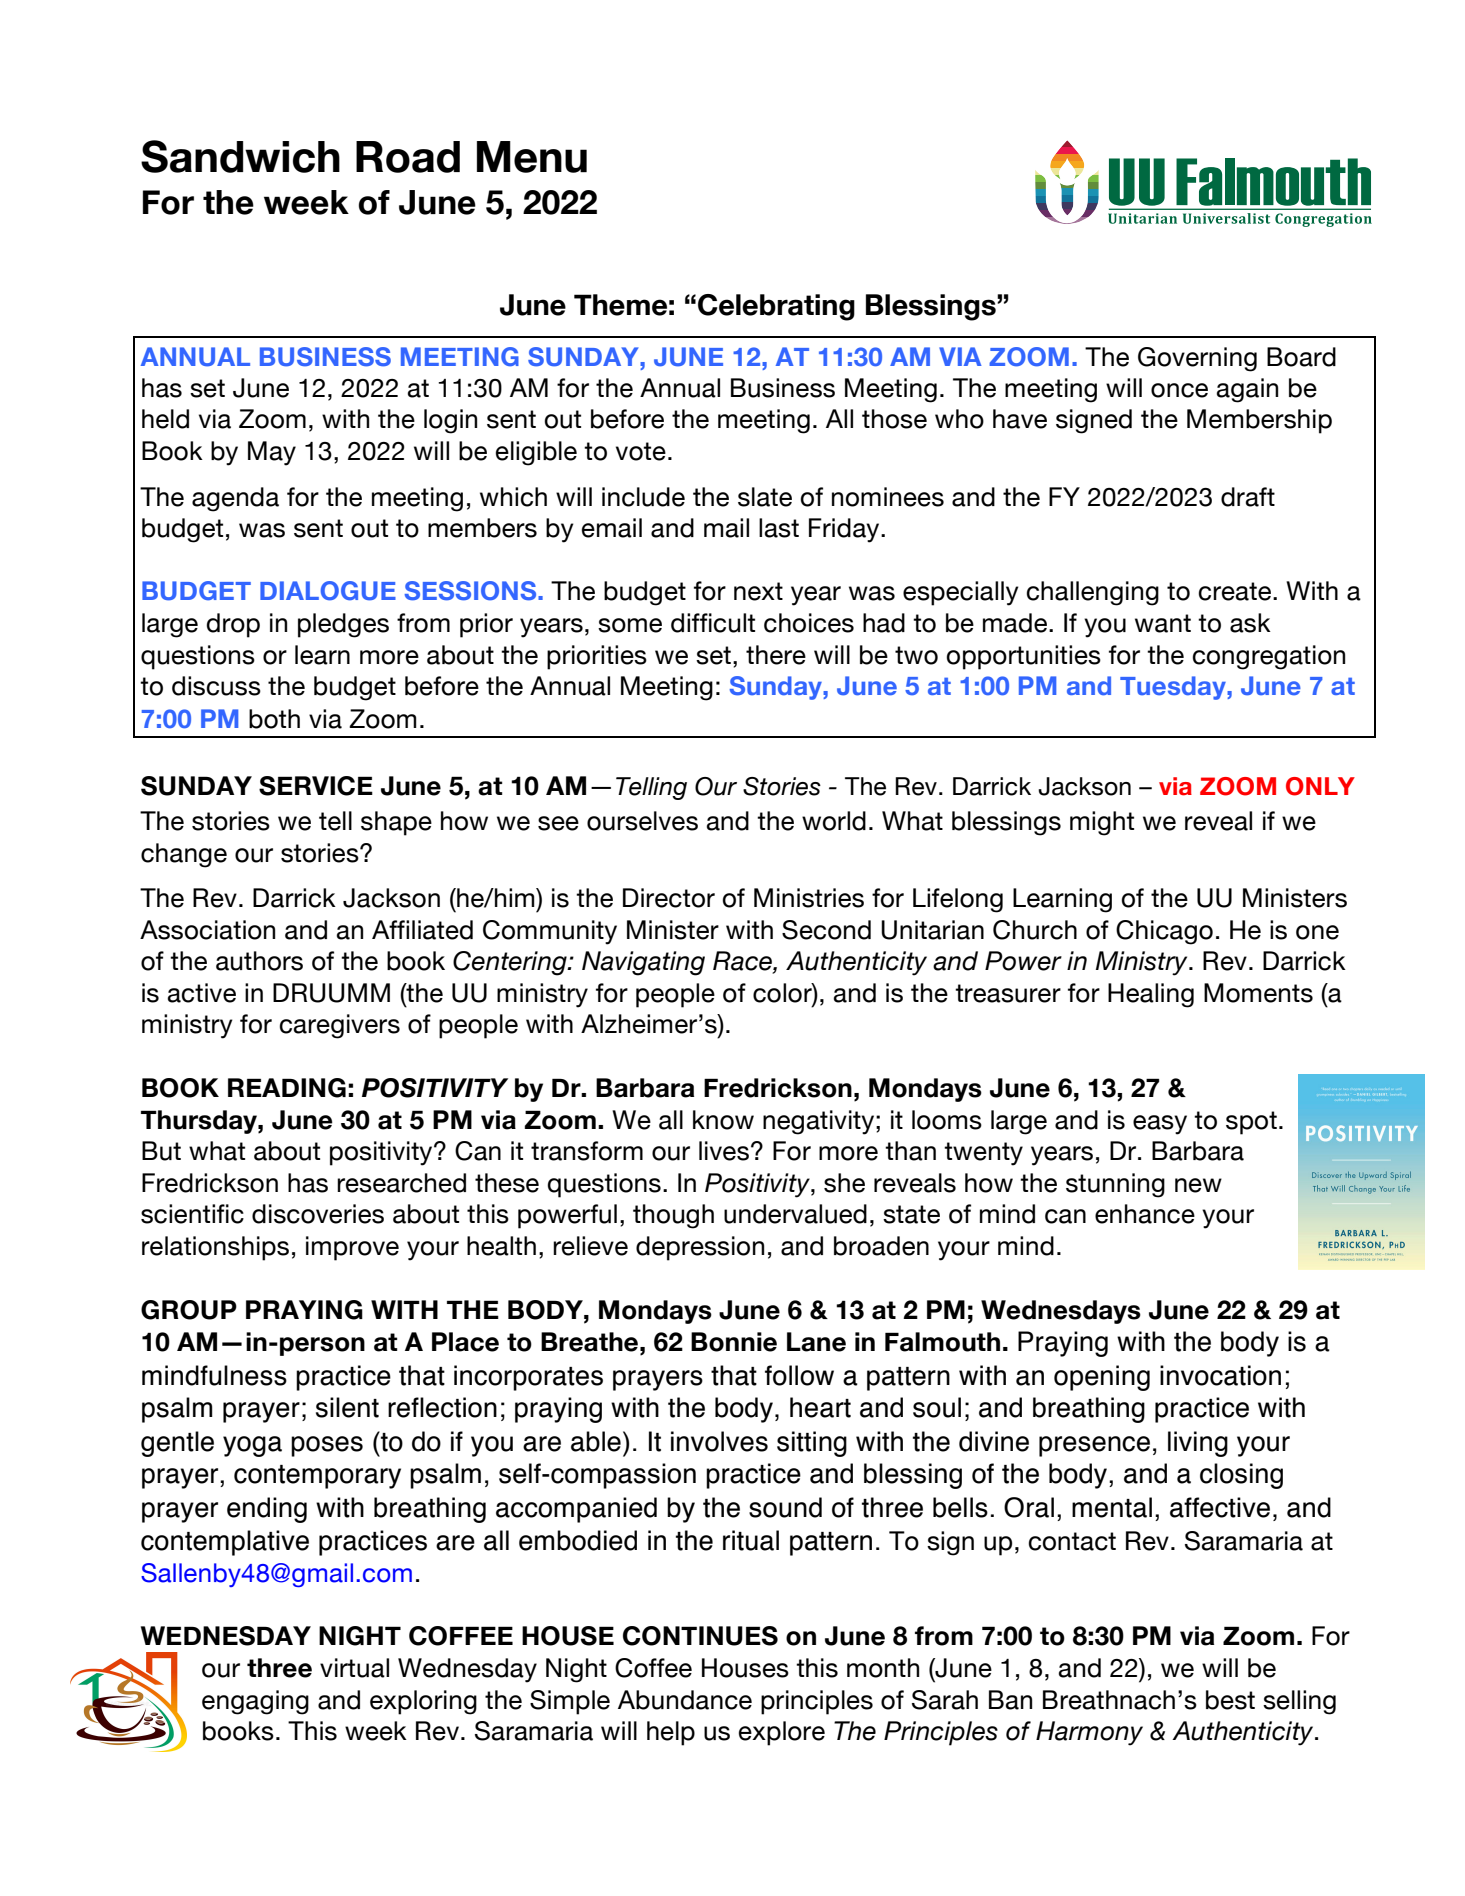  I want to click on Race, so click(743, 962).
